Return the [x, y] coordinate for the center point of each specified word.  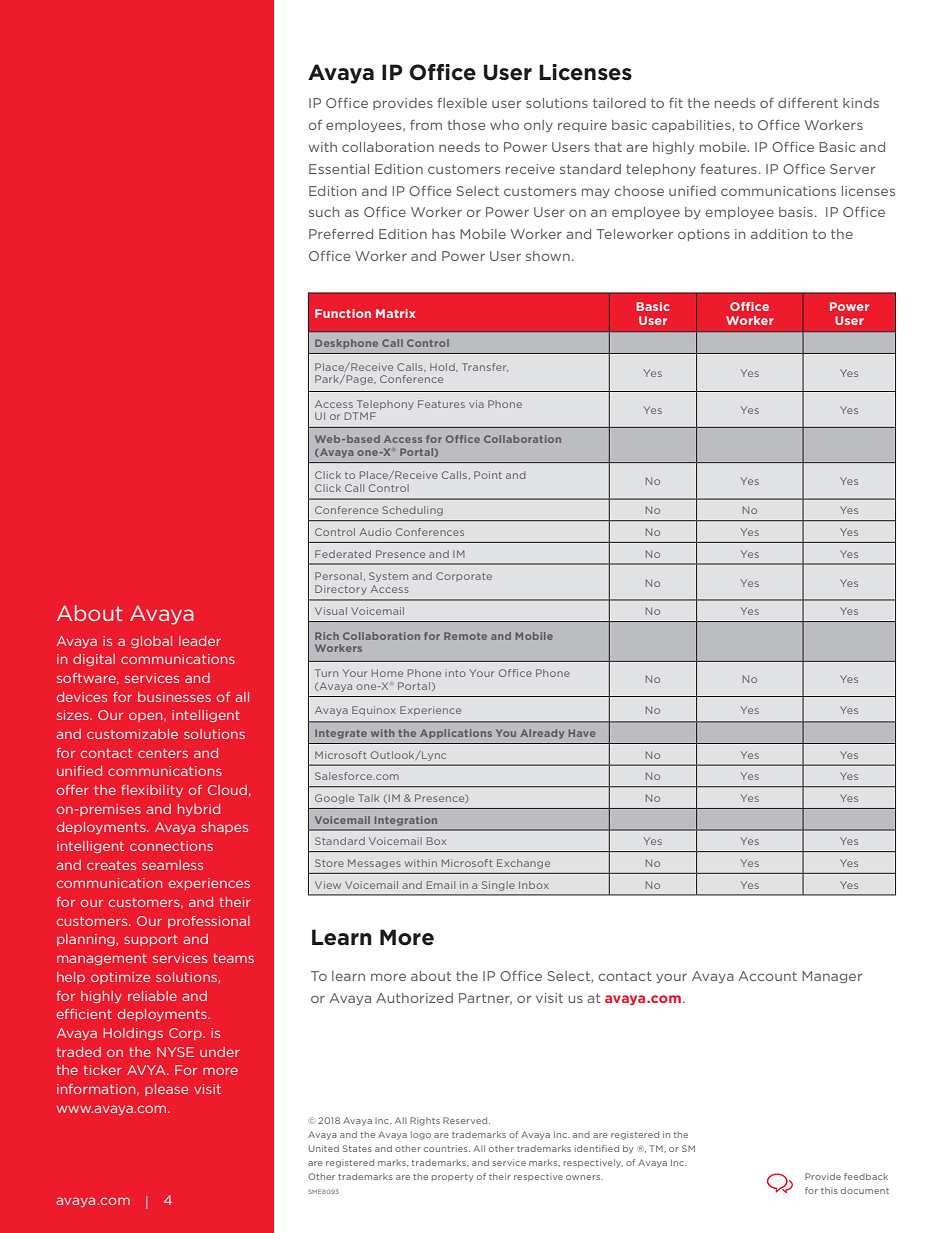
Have [582, 733]
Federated [343, 554]
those [466, 125]
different [808, 103]
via [476, 404]
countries [447, 1148]
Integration [406, 821]
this [829, 1190]
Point [488, 475]
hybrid [199, 810]
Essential [339, 169]
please [166, 1090]
